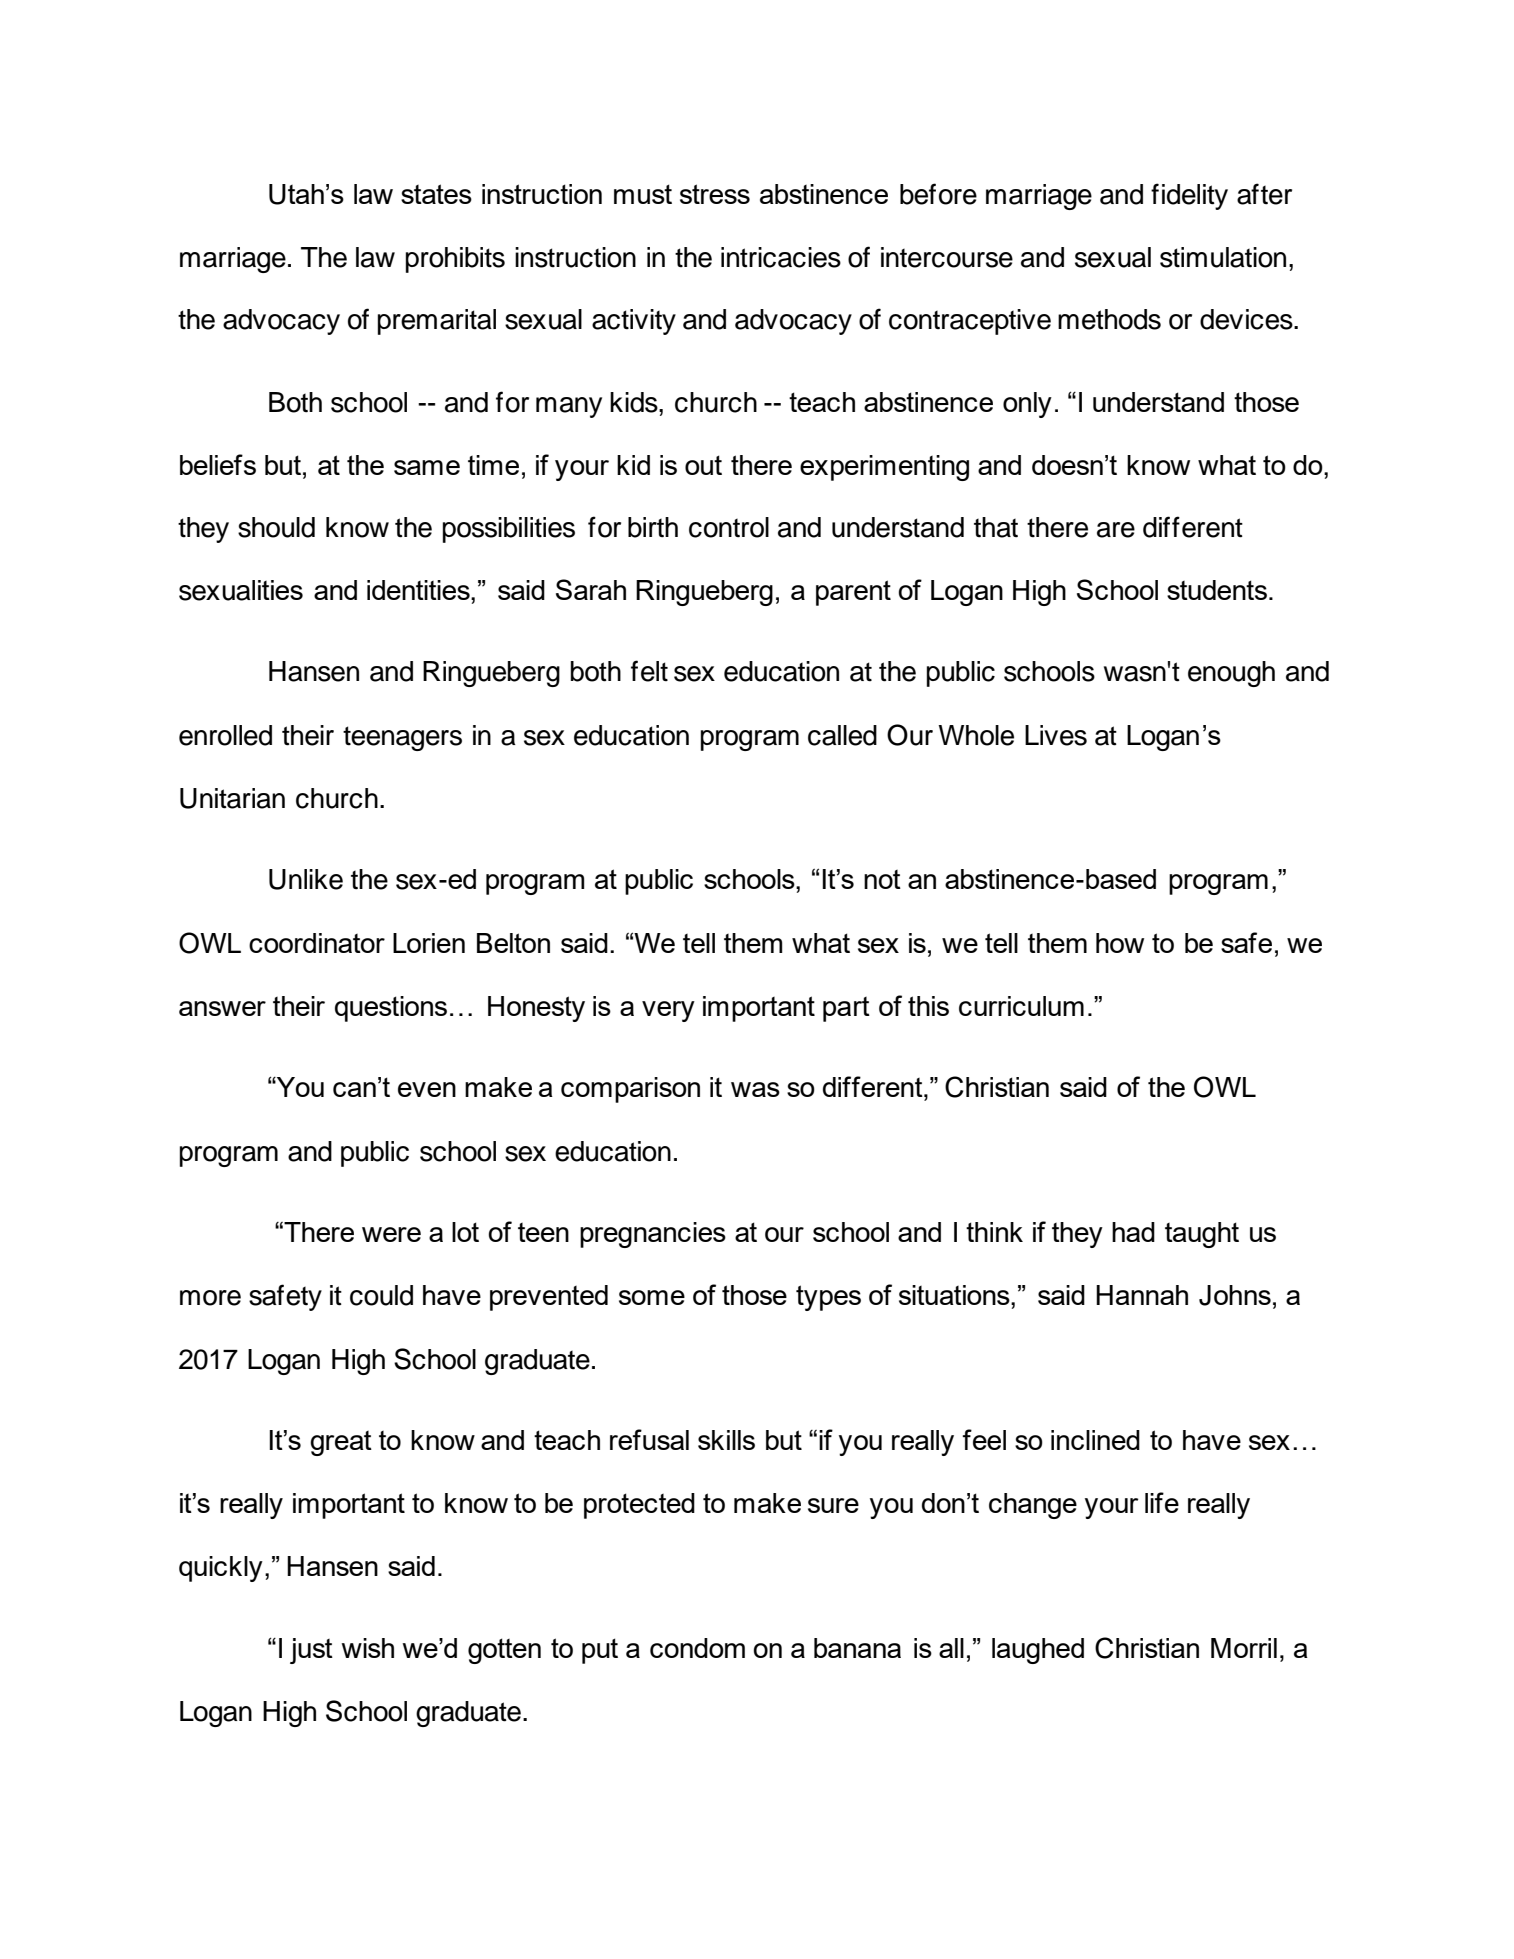 The height and width of the screenshot is (1959, 1514). What do you see at coordinates (1189, 196) in the screenshot?
I see `fidelity` at bounding box center [1189, 196].
